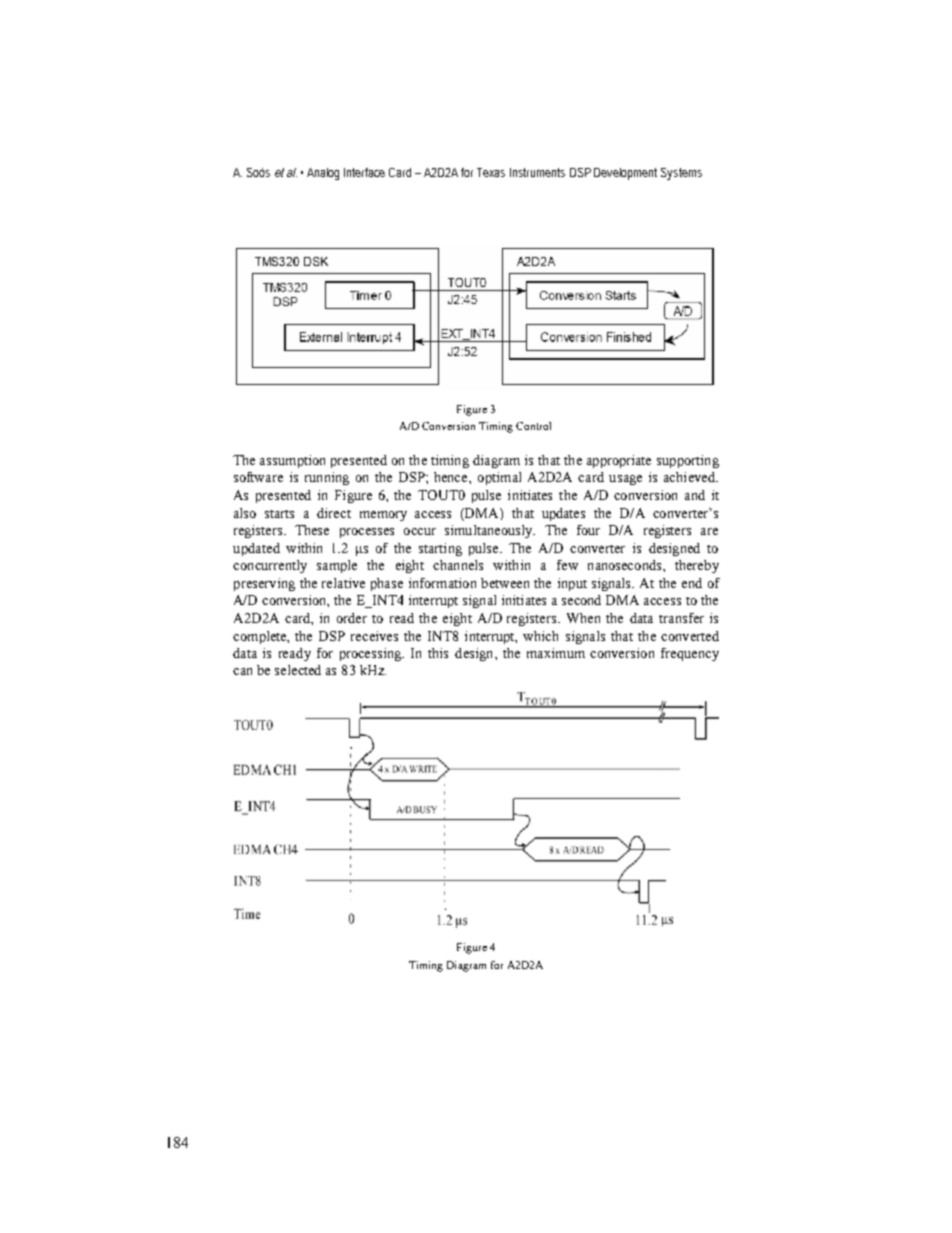 This image has width=952, height=1233. What do you see at coordinates (688, 461) in the image?
I see `supporting` at bounding box center [688, 461].
